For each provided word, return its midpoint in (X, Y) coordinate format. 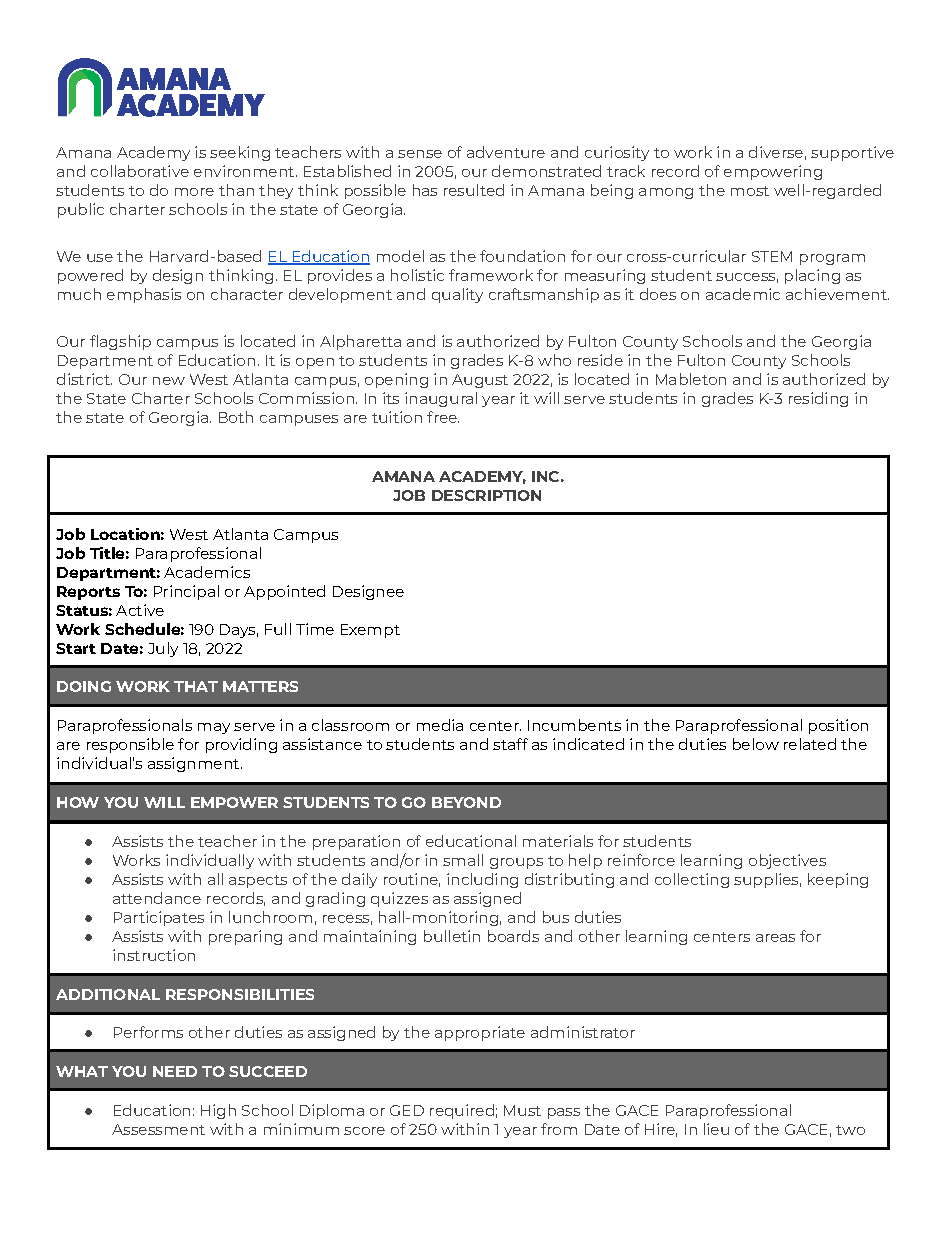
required (462, 1111)
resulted (474, 190)
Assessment (158, 1129)
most (750, 191)
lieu (716, 1129)
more (194, 192)
